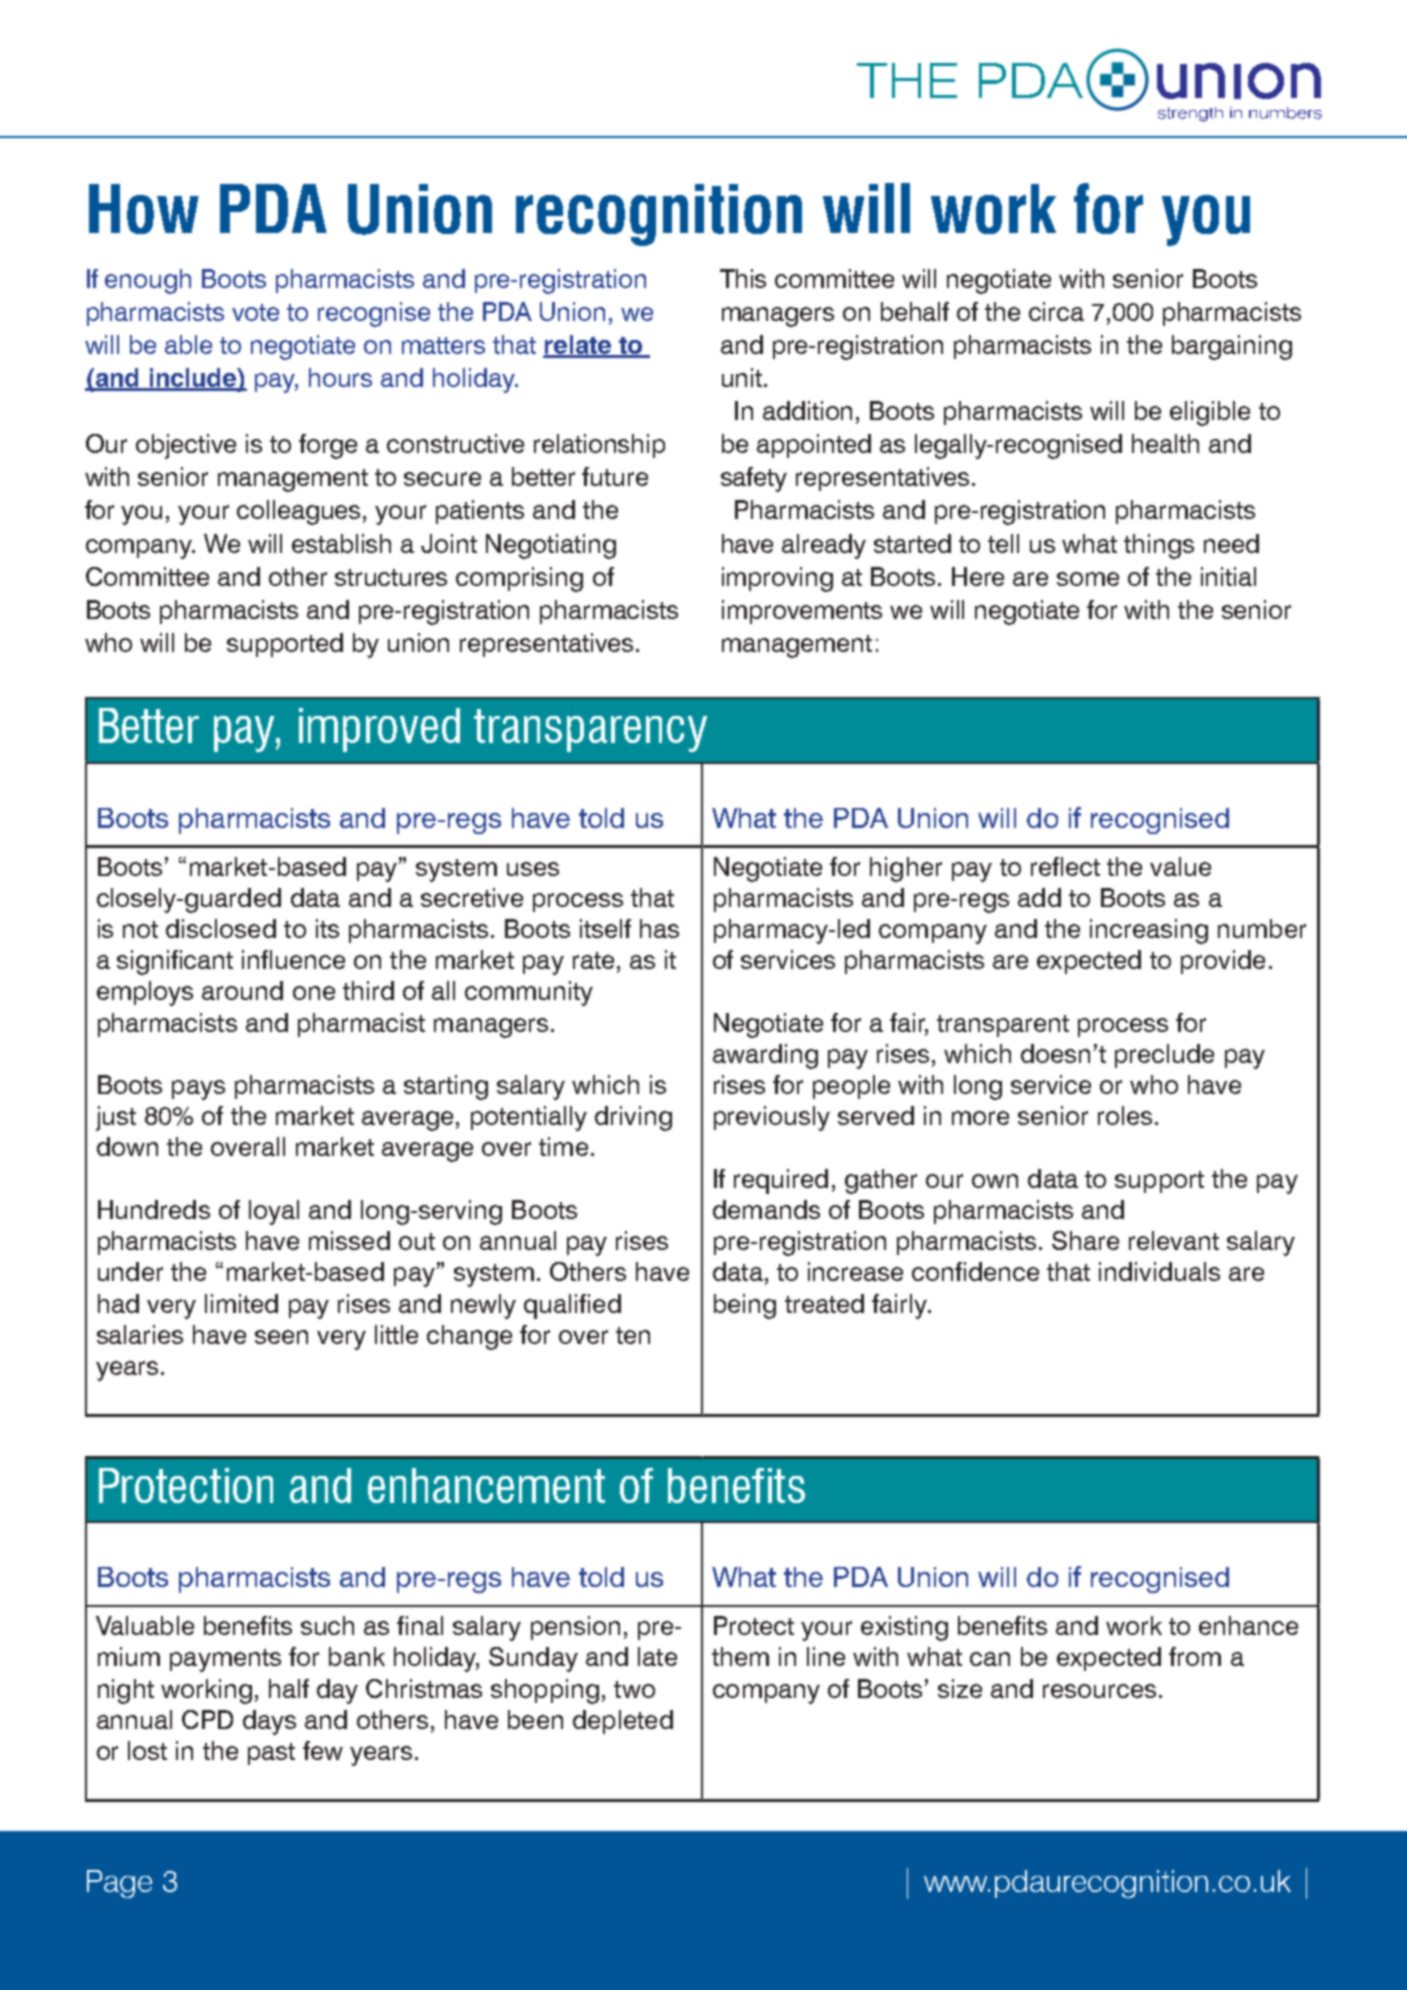 This screenshot has width=1407, height=1990. I want to click on being, so click(745, 1306).
